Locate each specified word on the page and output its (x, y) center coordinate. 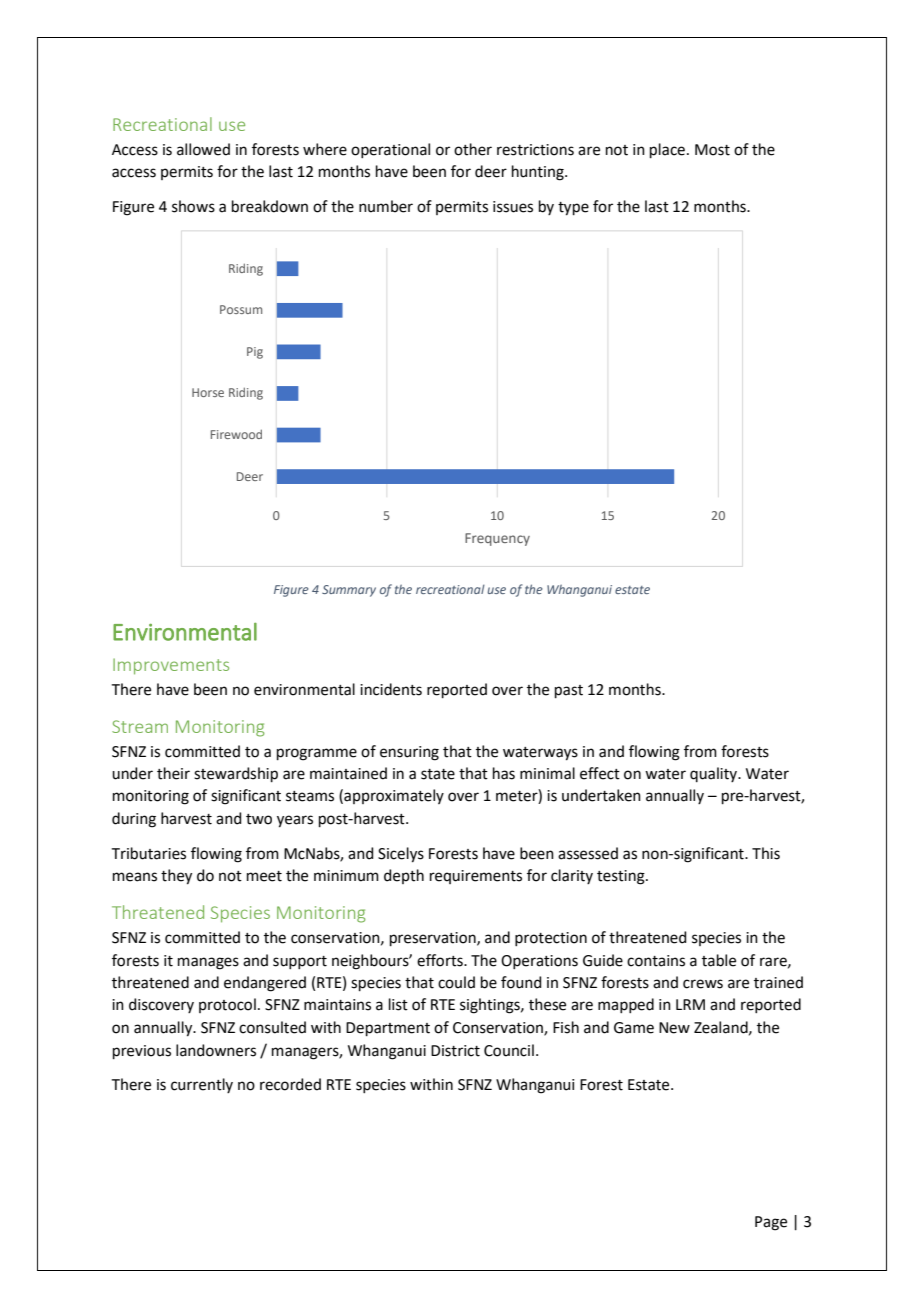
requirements (476, 877)
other (473, 149)
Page (771, 1223)
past (569, 691)
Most (712, 150)
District (455, 1051)
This (766, 853)
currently (202, 1085)
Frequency (497, 539)
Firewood (236, 434)
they (176, 877)
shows (193, 206)
